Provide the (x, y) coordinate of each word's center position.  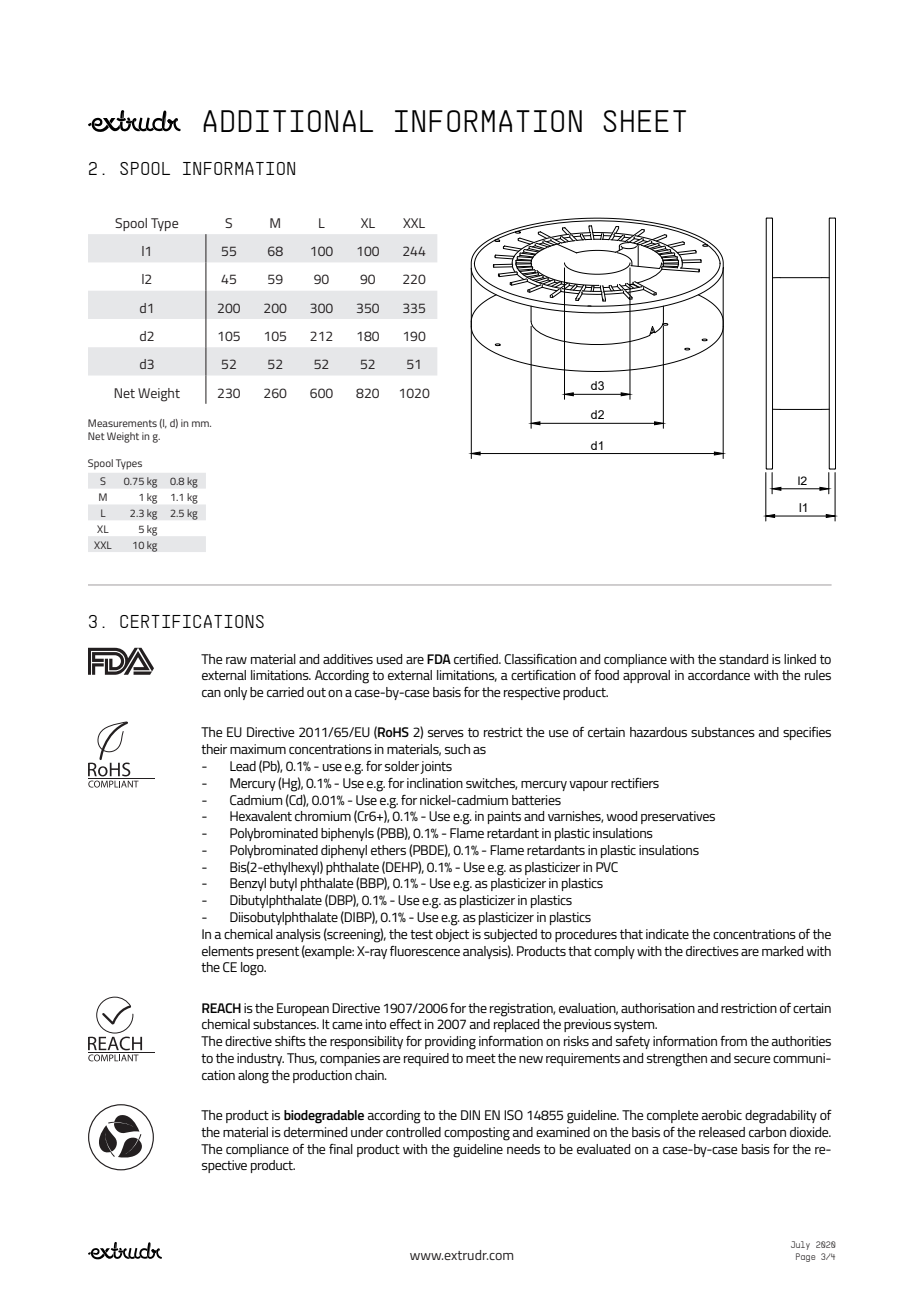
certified (477, 659)
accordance (719, 675)
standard (743, 659)
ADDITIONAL (288, 121)
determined (315, 1132)
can (211, 693)
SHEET (644, 121)
